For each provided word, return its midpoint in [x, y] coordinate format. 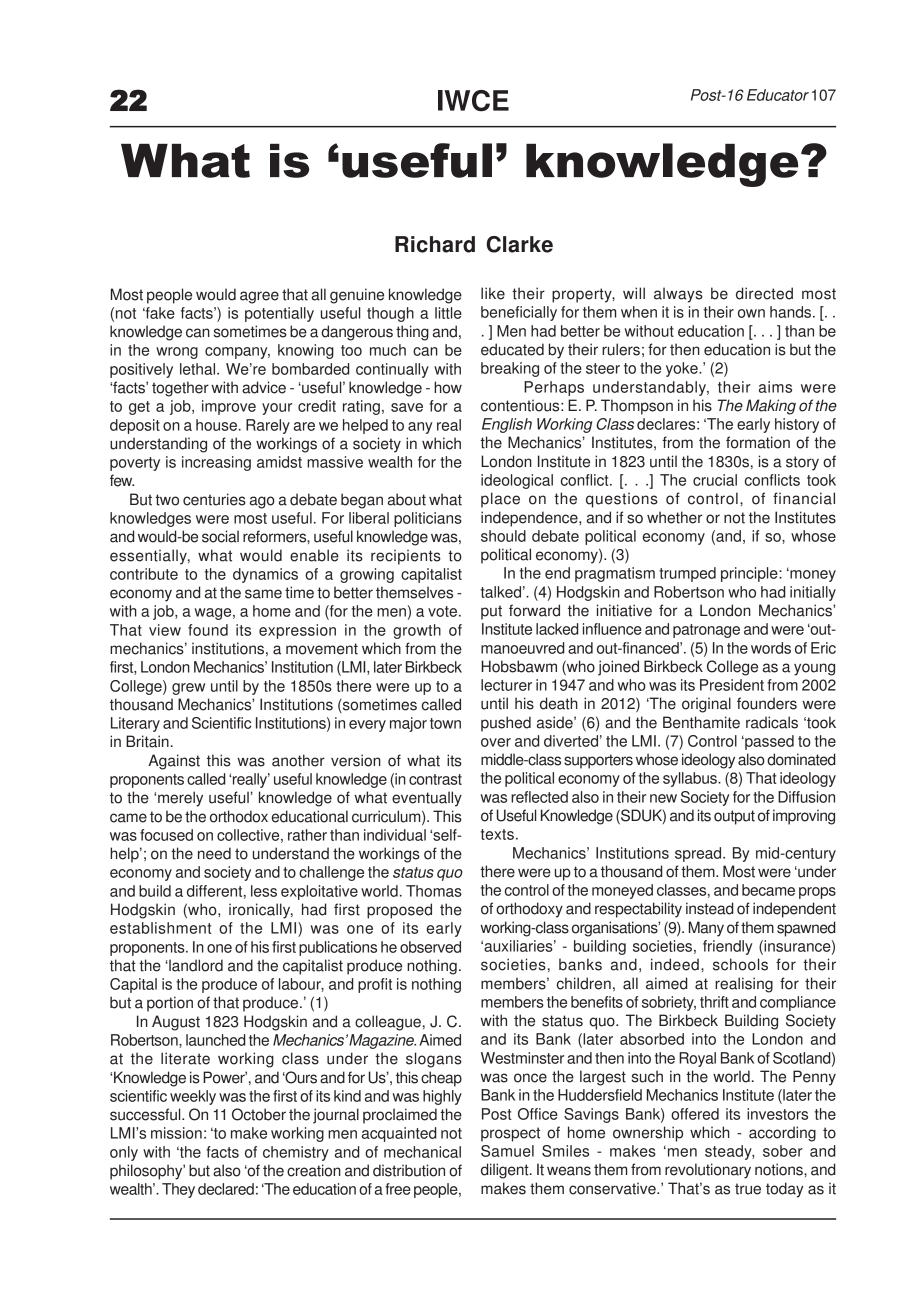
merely [180, 799]
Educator [778, 95]
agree [259, 297]
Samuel [507, 1151]
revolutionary [708, 1171]
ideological [517, 481]
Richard [435, 244]
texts [497, 834]
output [734, 817]
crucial [715, 480]
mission [176, 1133]
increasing [216, 463]
